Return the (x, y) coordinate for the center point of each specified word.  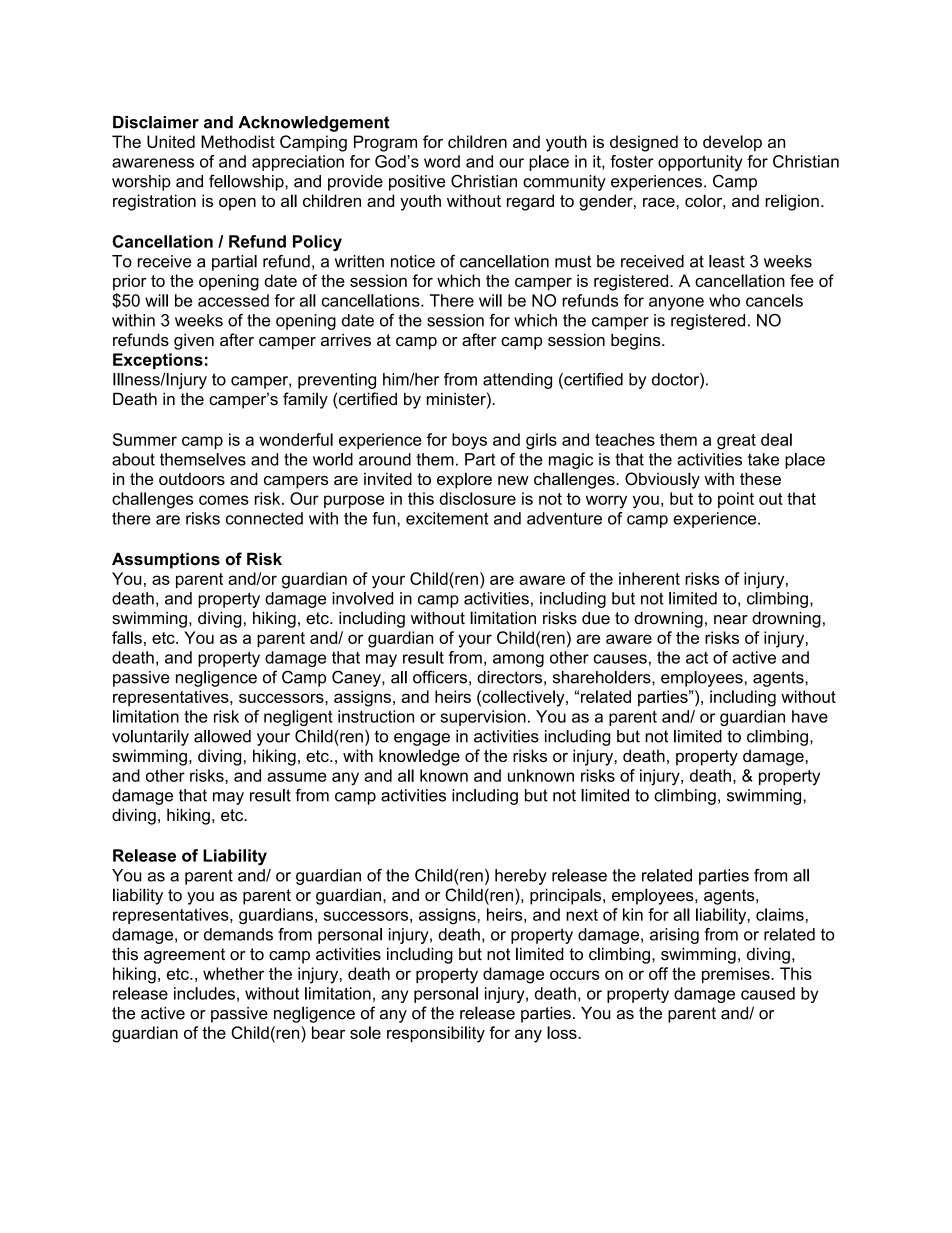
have (810, 716)
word (442, 161)
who (724, 300)
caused (768, 993)
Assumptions (166, 560)
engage (422, 739)
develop (732, 143)
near (731, 620)
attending (517, 381)
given (194, 341)
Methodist (238, 141)
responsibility (436, 1034)
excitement (447, 518)
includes (204, 993)
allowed (222, 736)
